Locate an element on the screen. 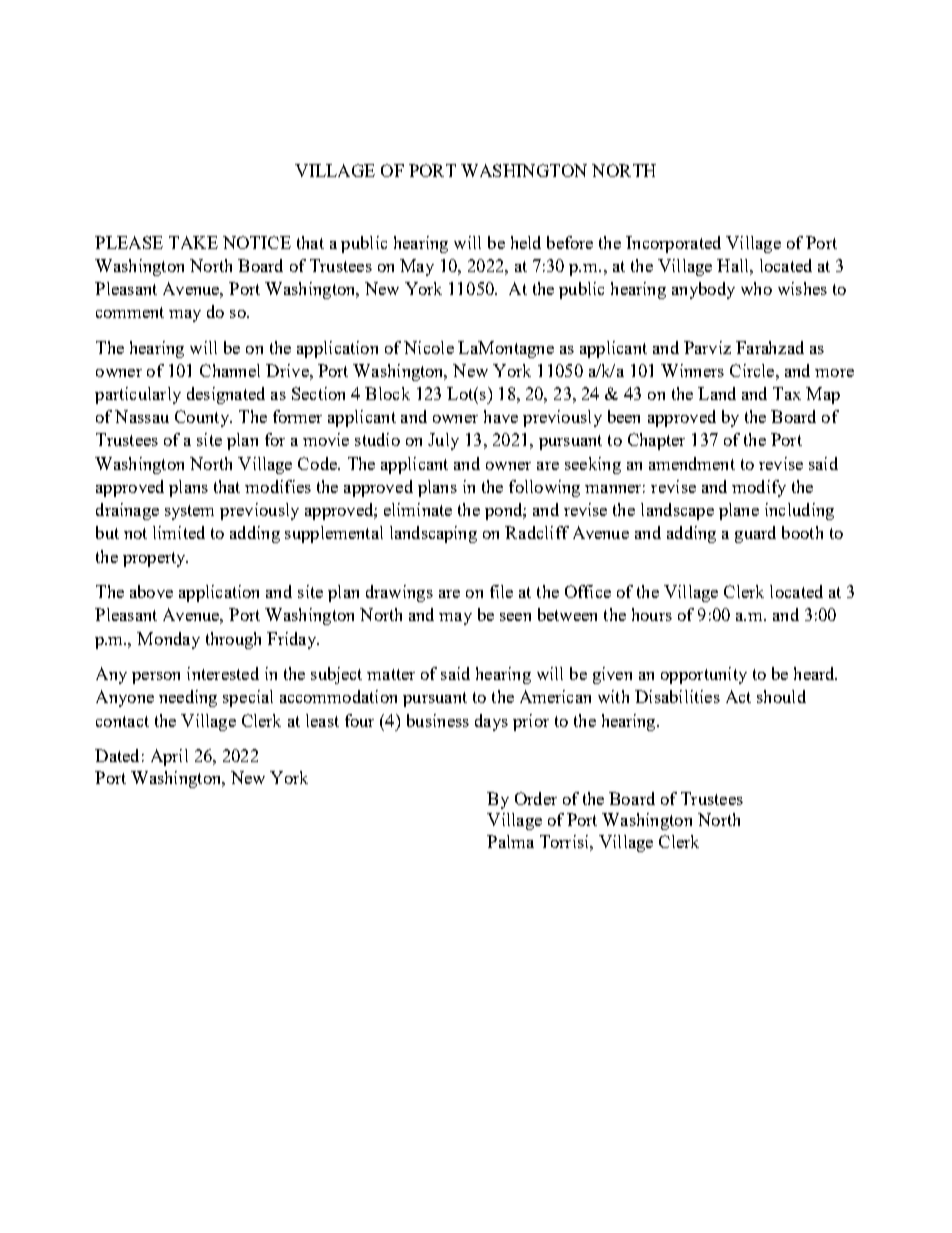 The image size is (952, 1233). Nicole is located at coordinates (429, 347).
